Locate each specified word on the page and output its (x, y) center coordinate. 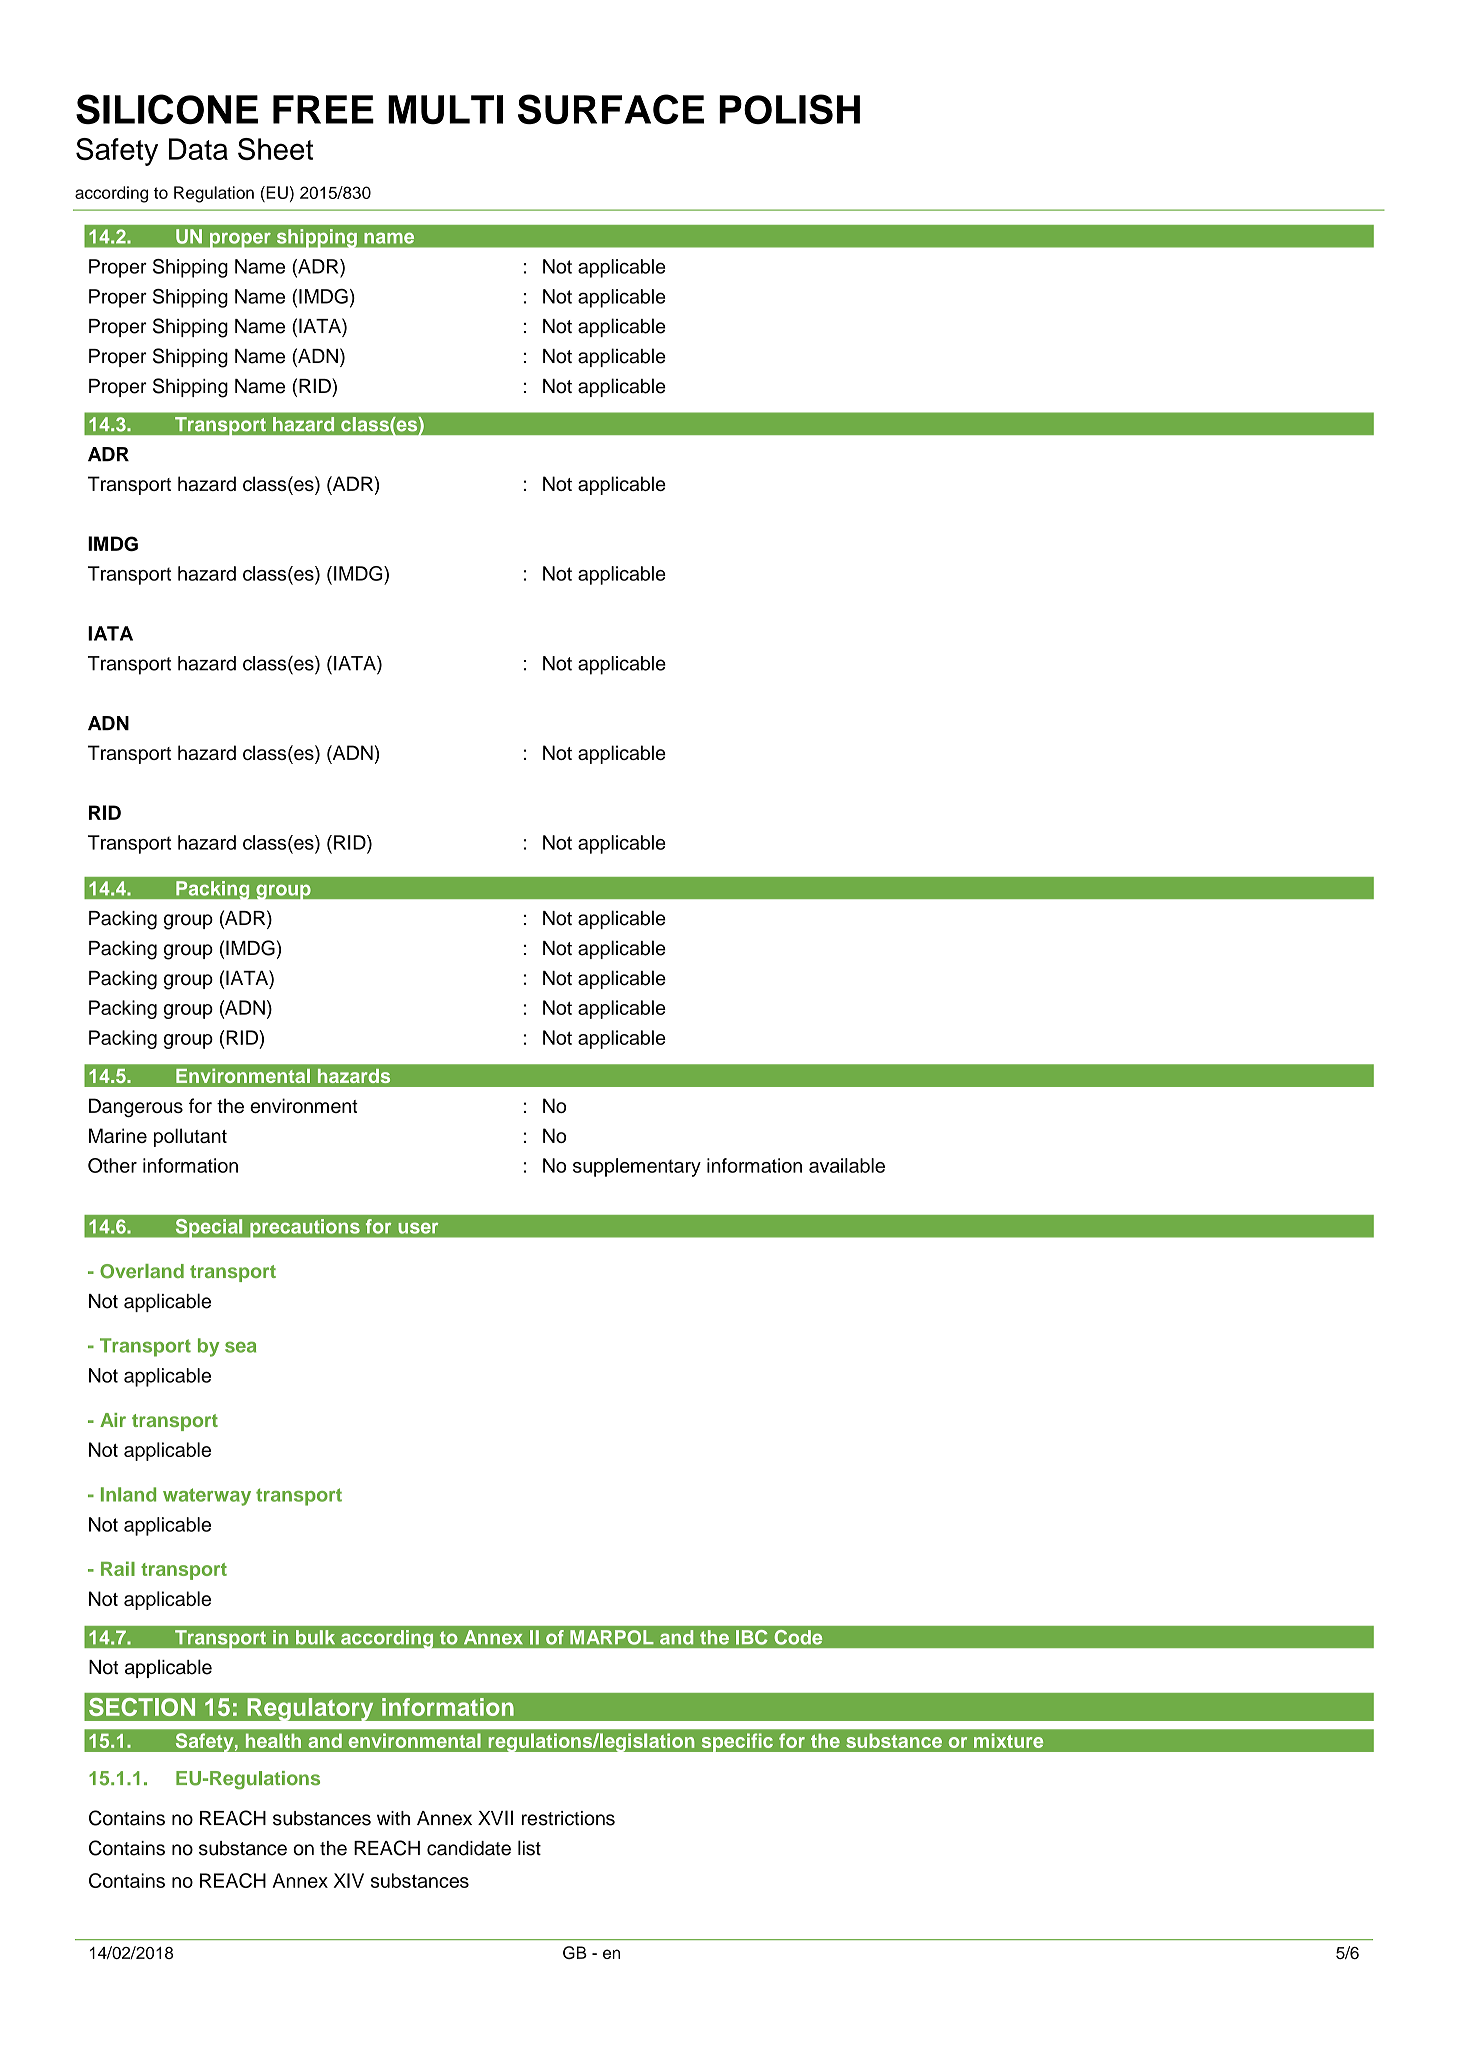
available (847, 1165)
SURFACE (611, 109)
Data (198, 149)
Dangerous (136, 1108)
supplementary (637, 1167)
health (273, 1740)
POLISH (789, 109)
